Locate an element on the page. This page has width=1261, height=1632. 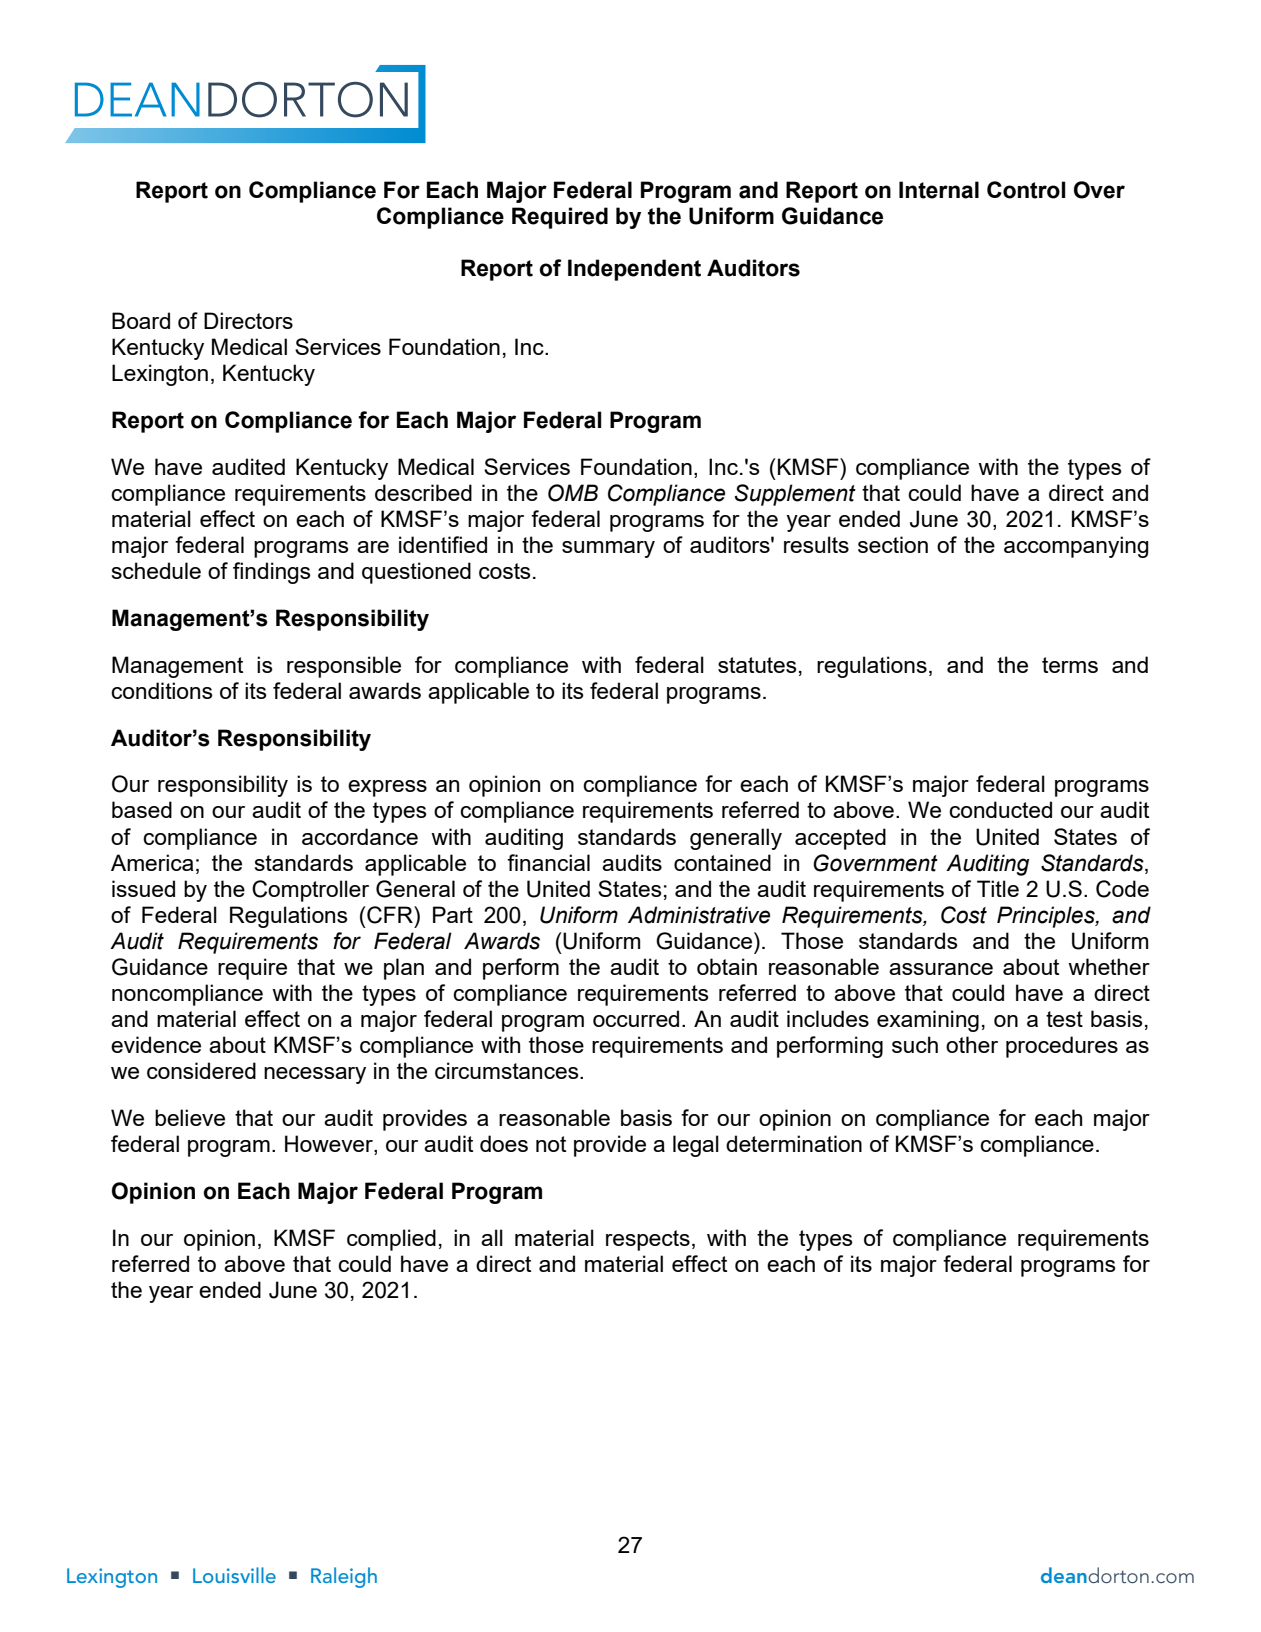
Control is located at coordinates (1026, 190).
